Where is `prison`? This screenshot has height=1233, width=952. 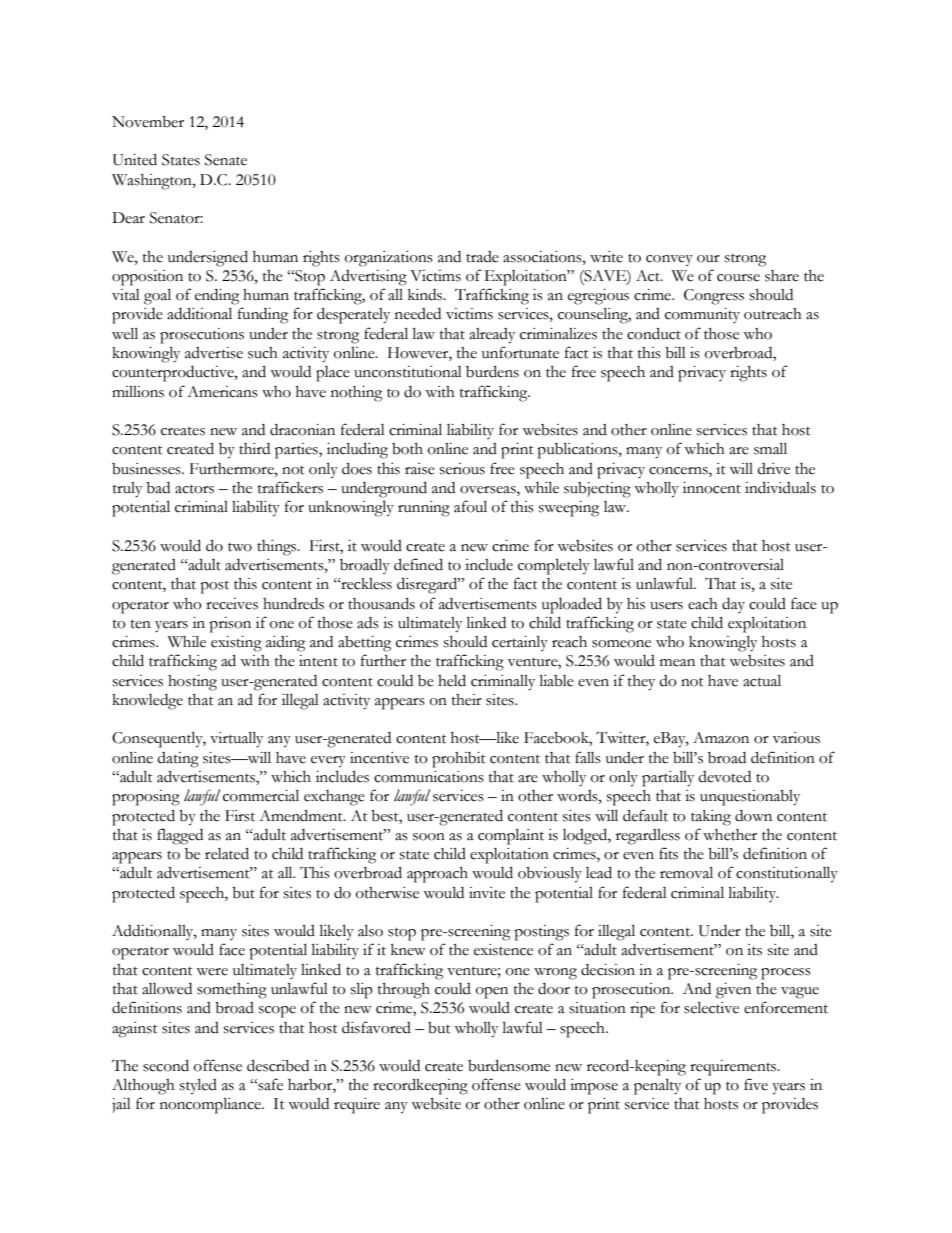 prison is located at coordinates (230, 625).
